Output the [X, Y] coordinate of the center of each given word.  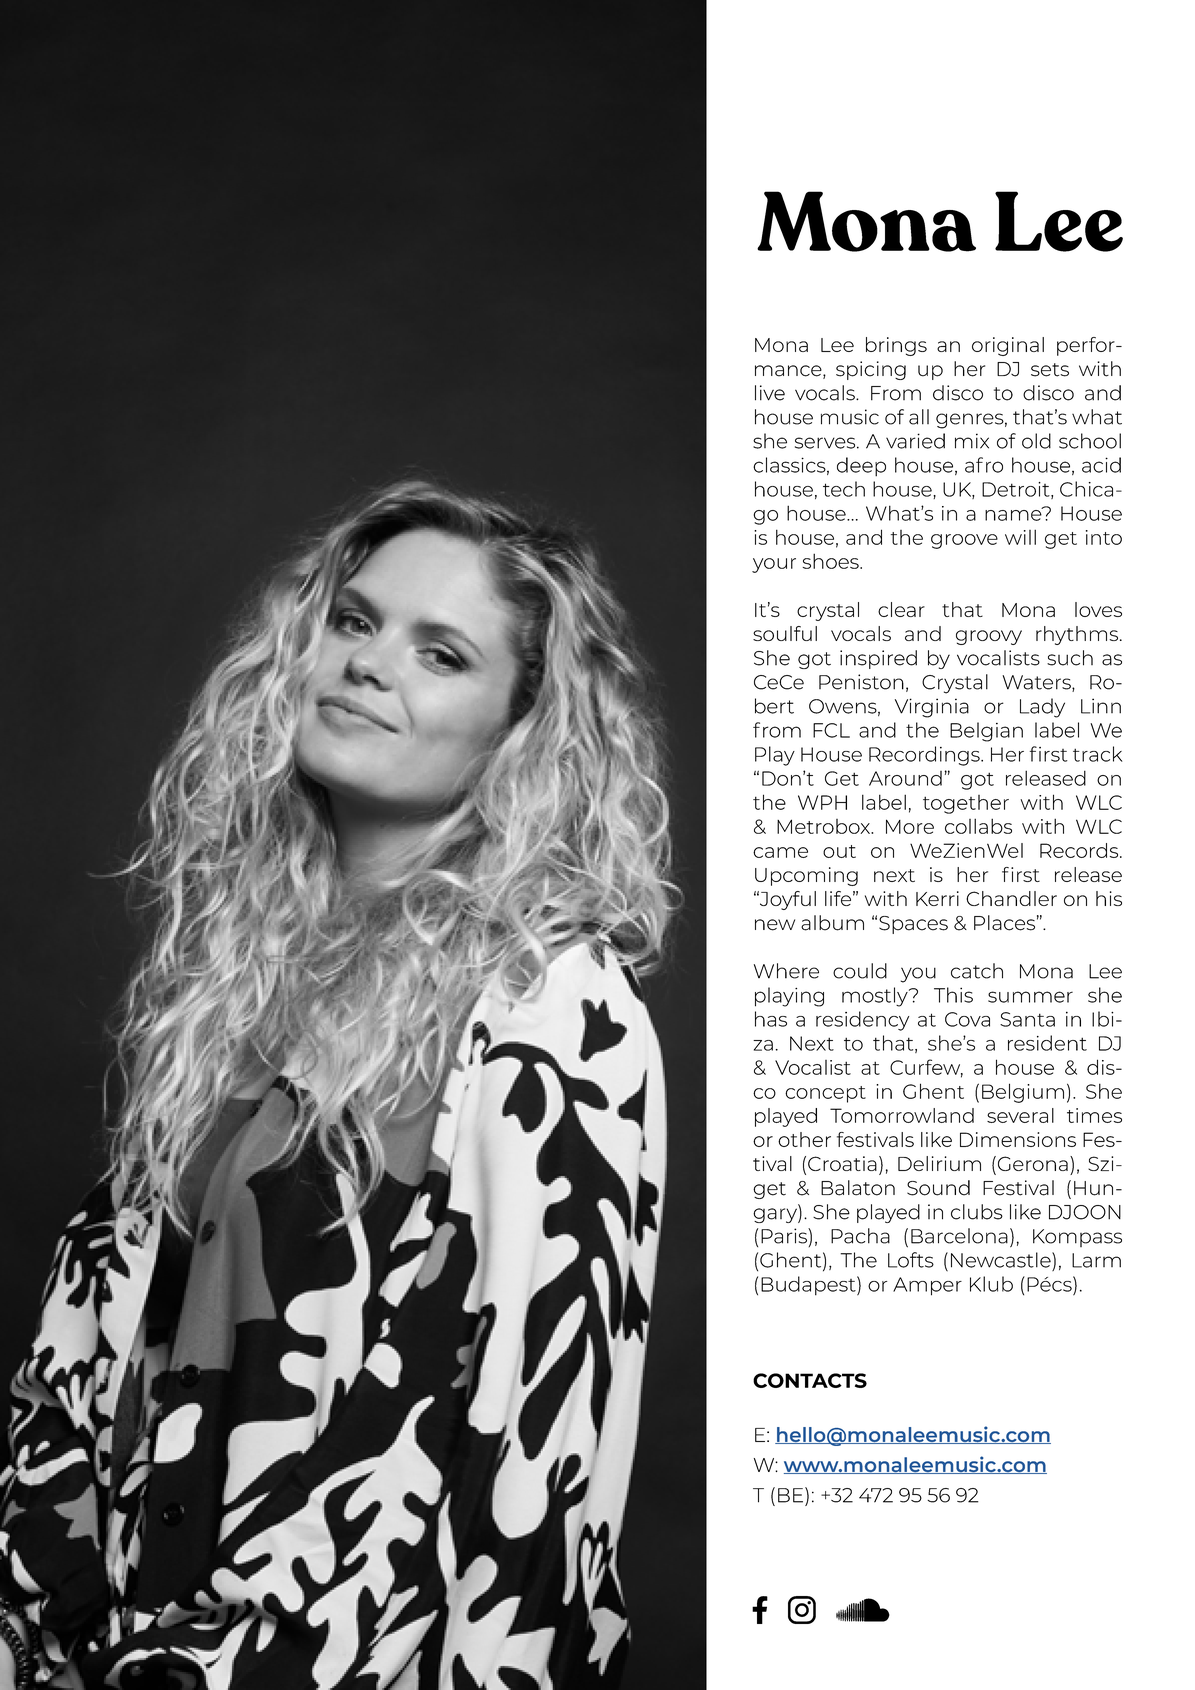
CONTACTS [810, 1380]
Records [1080, 850]
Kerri [937, 898]
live [770, 393]
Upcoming [806, 876]
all [919, 417]
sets [1050, 370]
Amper [927, 1286]
